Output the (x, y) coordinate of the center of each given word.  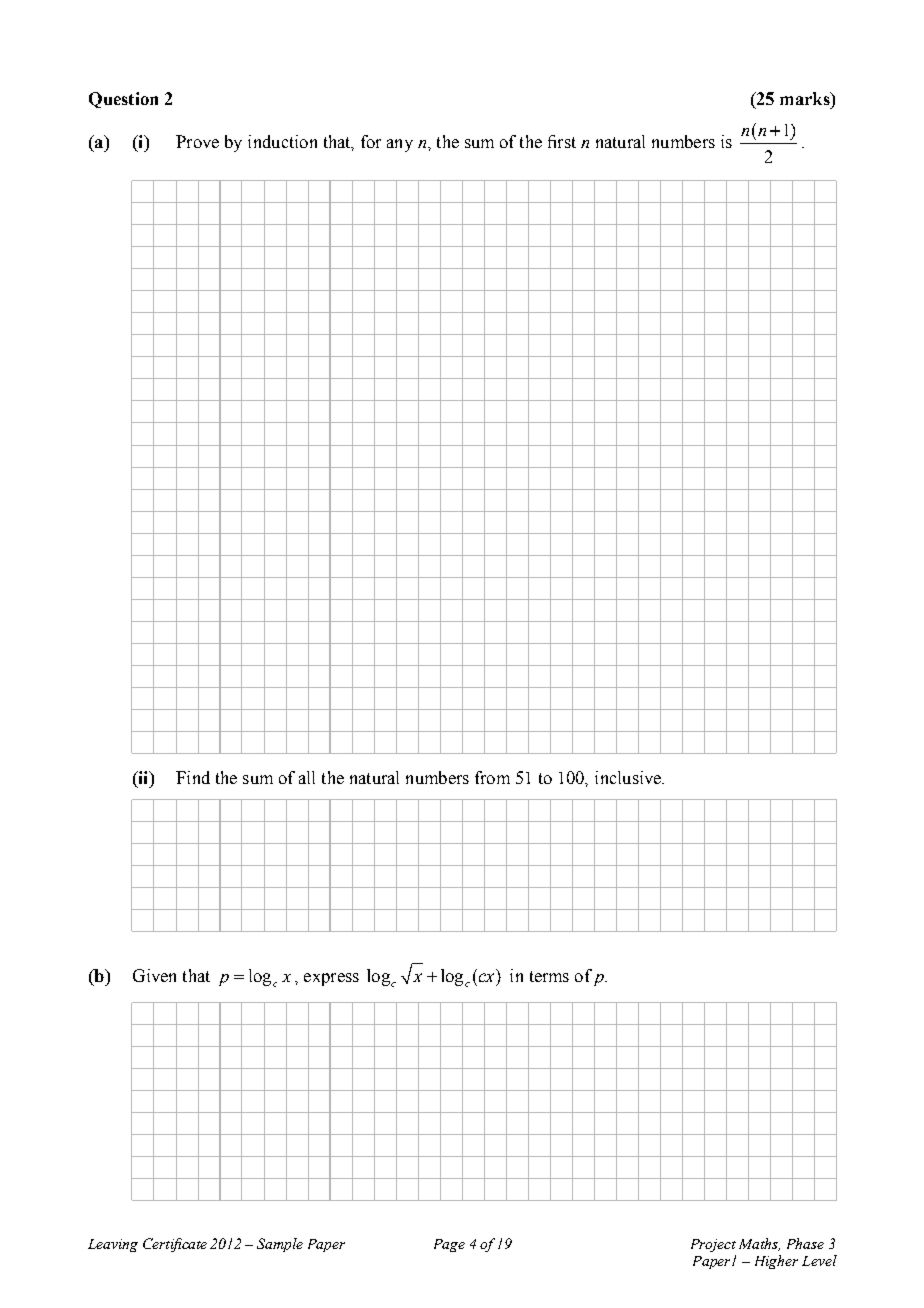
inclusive (629, 777)
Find (193, 777)
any (400, 145)
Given (154, 975)
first (562, 141)
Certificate (175, 1245)
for (371, 141)
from (492, 777)
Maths (759, 1244)
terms (549, 976)
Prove (197, 141)
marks (806, 98)
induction (282, 141)
